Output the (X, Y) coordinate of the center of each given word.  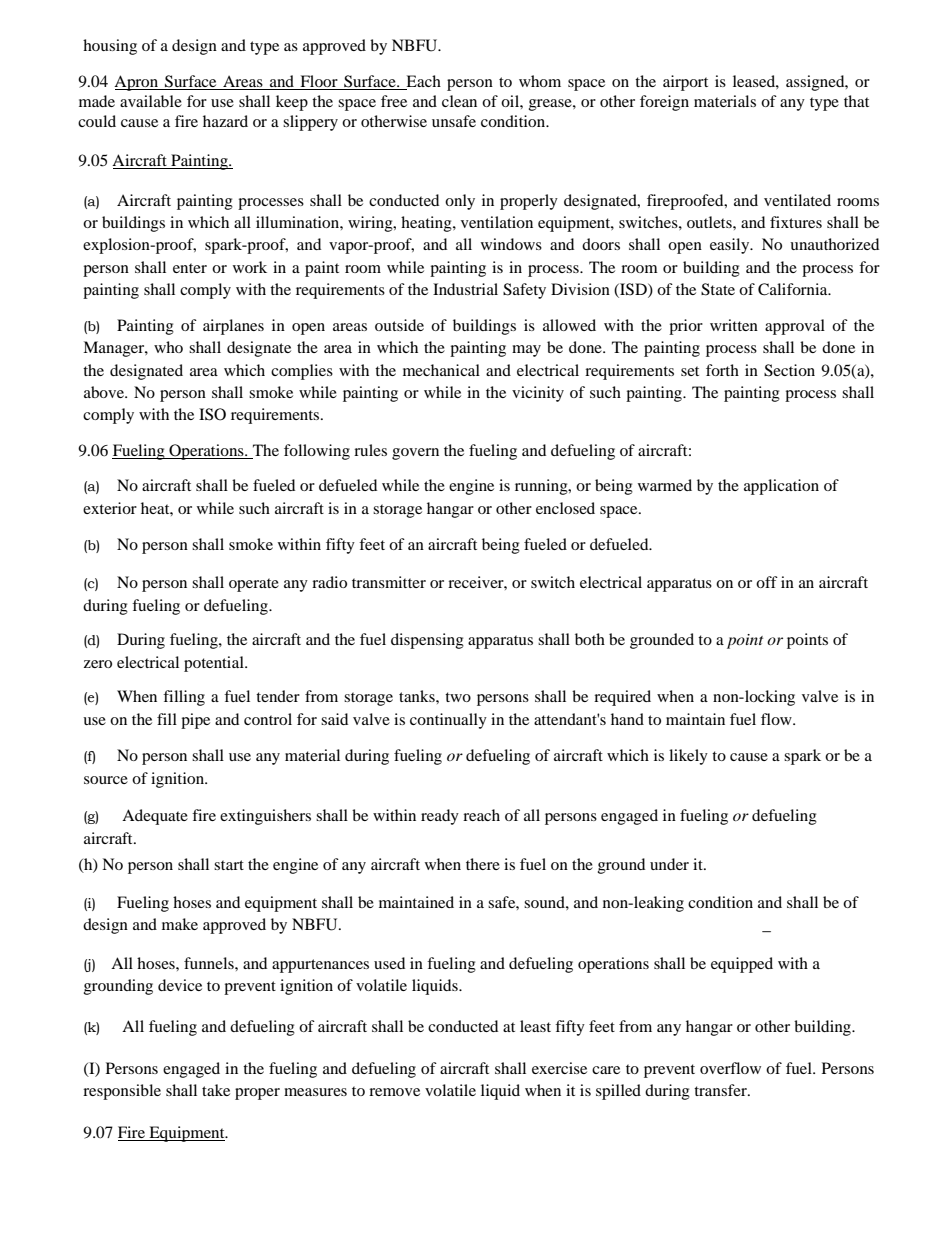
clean (459, 101)
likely (688, 757)
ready (440, 817)
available (151, 101)
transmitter (389, 582)
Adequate (155, 817)
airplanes (233, 327)
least (535, 1026)
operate (254, 585)
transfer (721, 1090)
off (767, 582)
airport (685, 83)
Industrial (465, 289)
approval (795, 327)
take (216, 1090)
